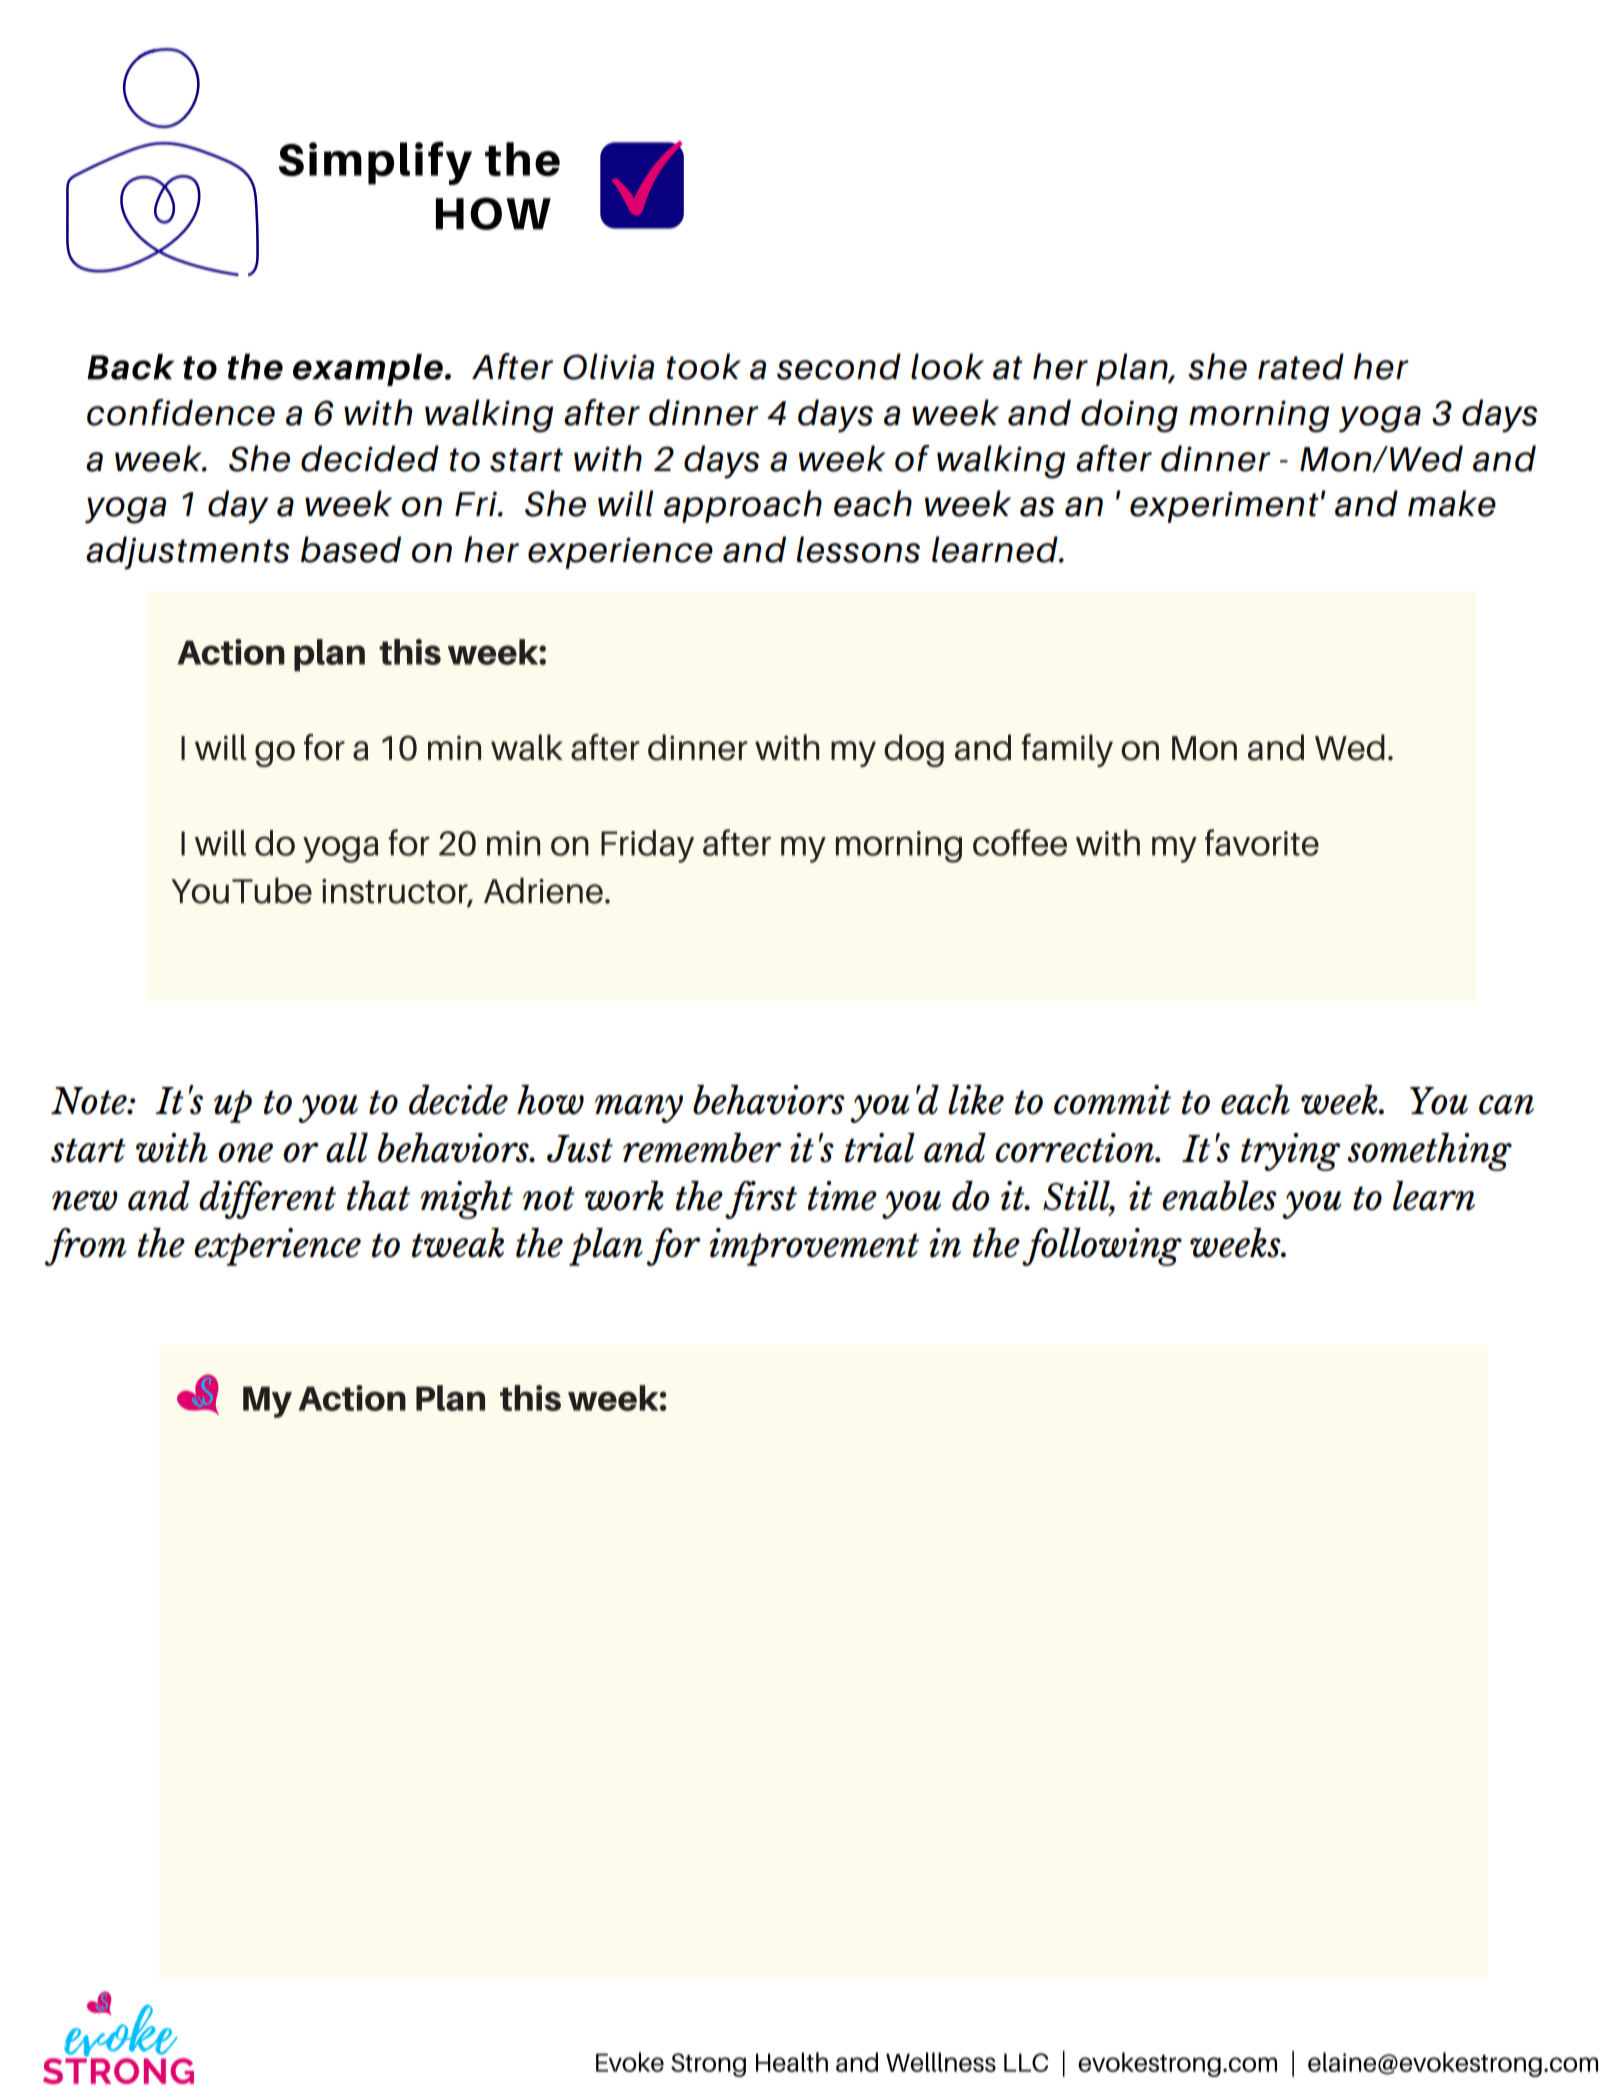 The image size is (1623, 2100). What do you see at coordinates (1301, 366) in the screenshot?
I see `rated` at bounding box center [1301, 366].
